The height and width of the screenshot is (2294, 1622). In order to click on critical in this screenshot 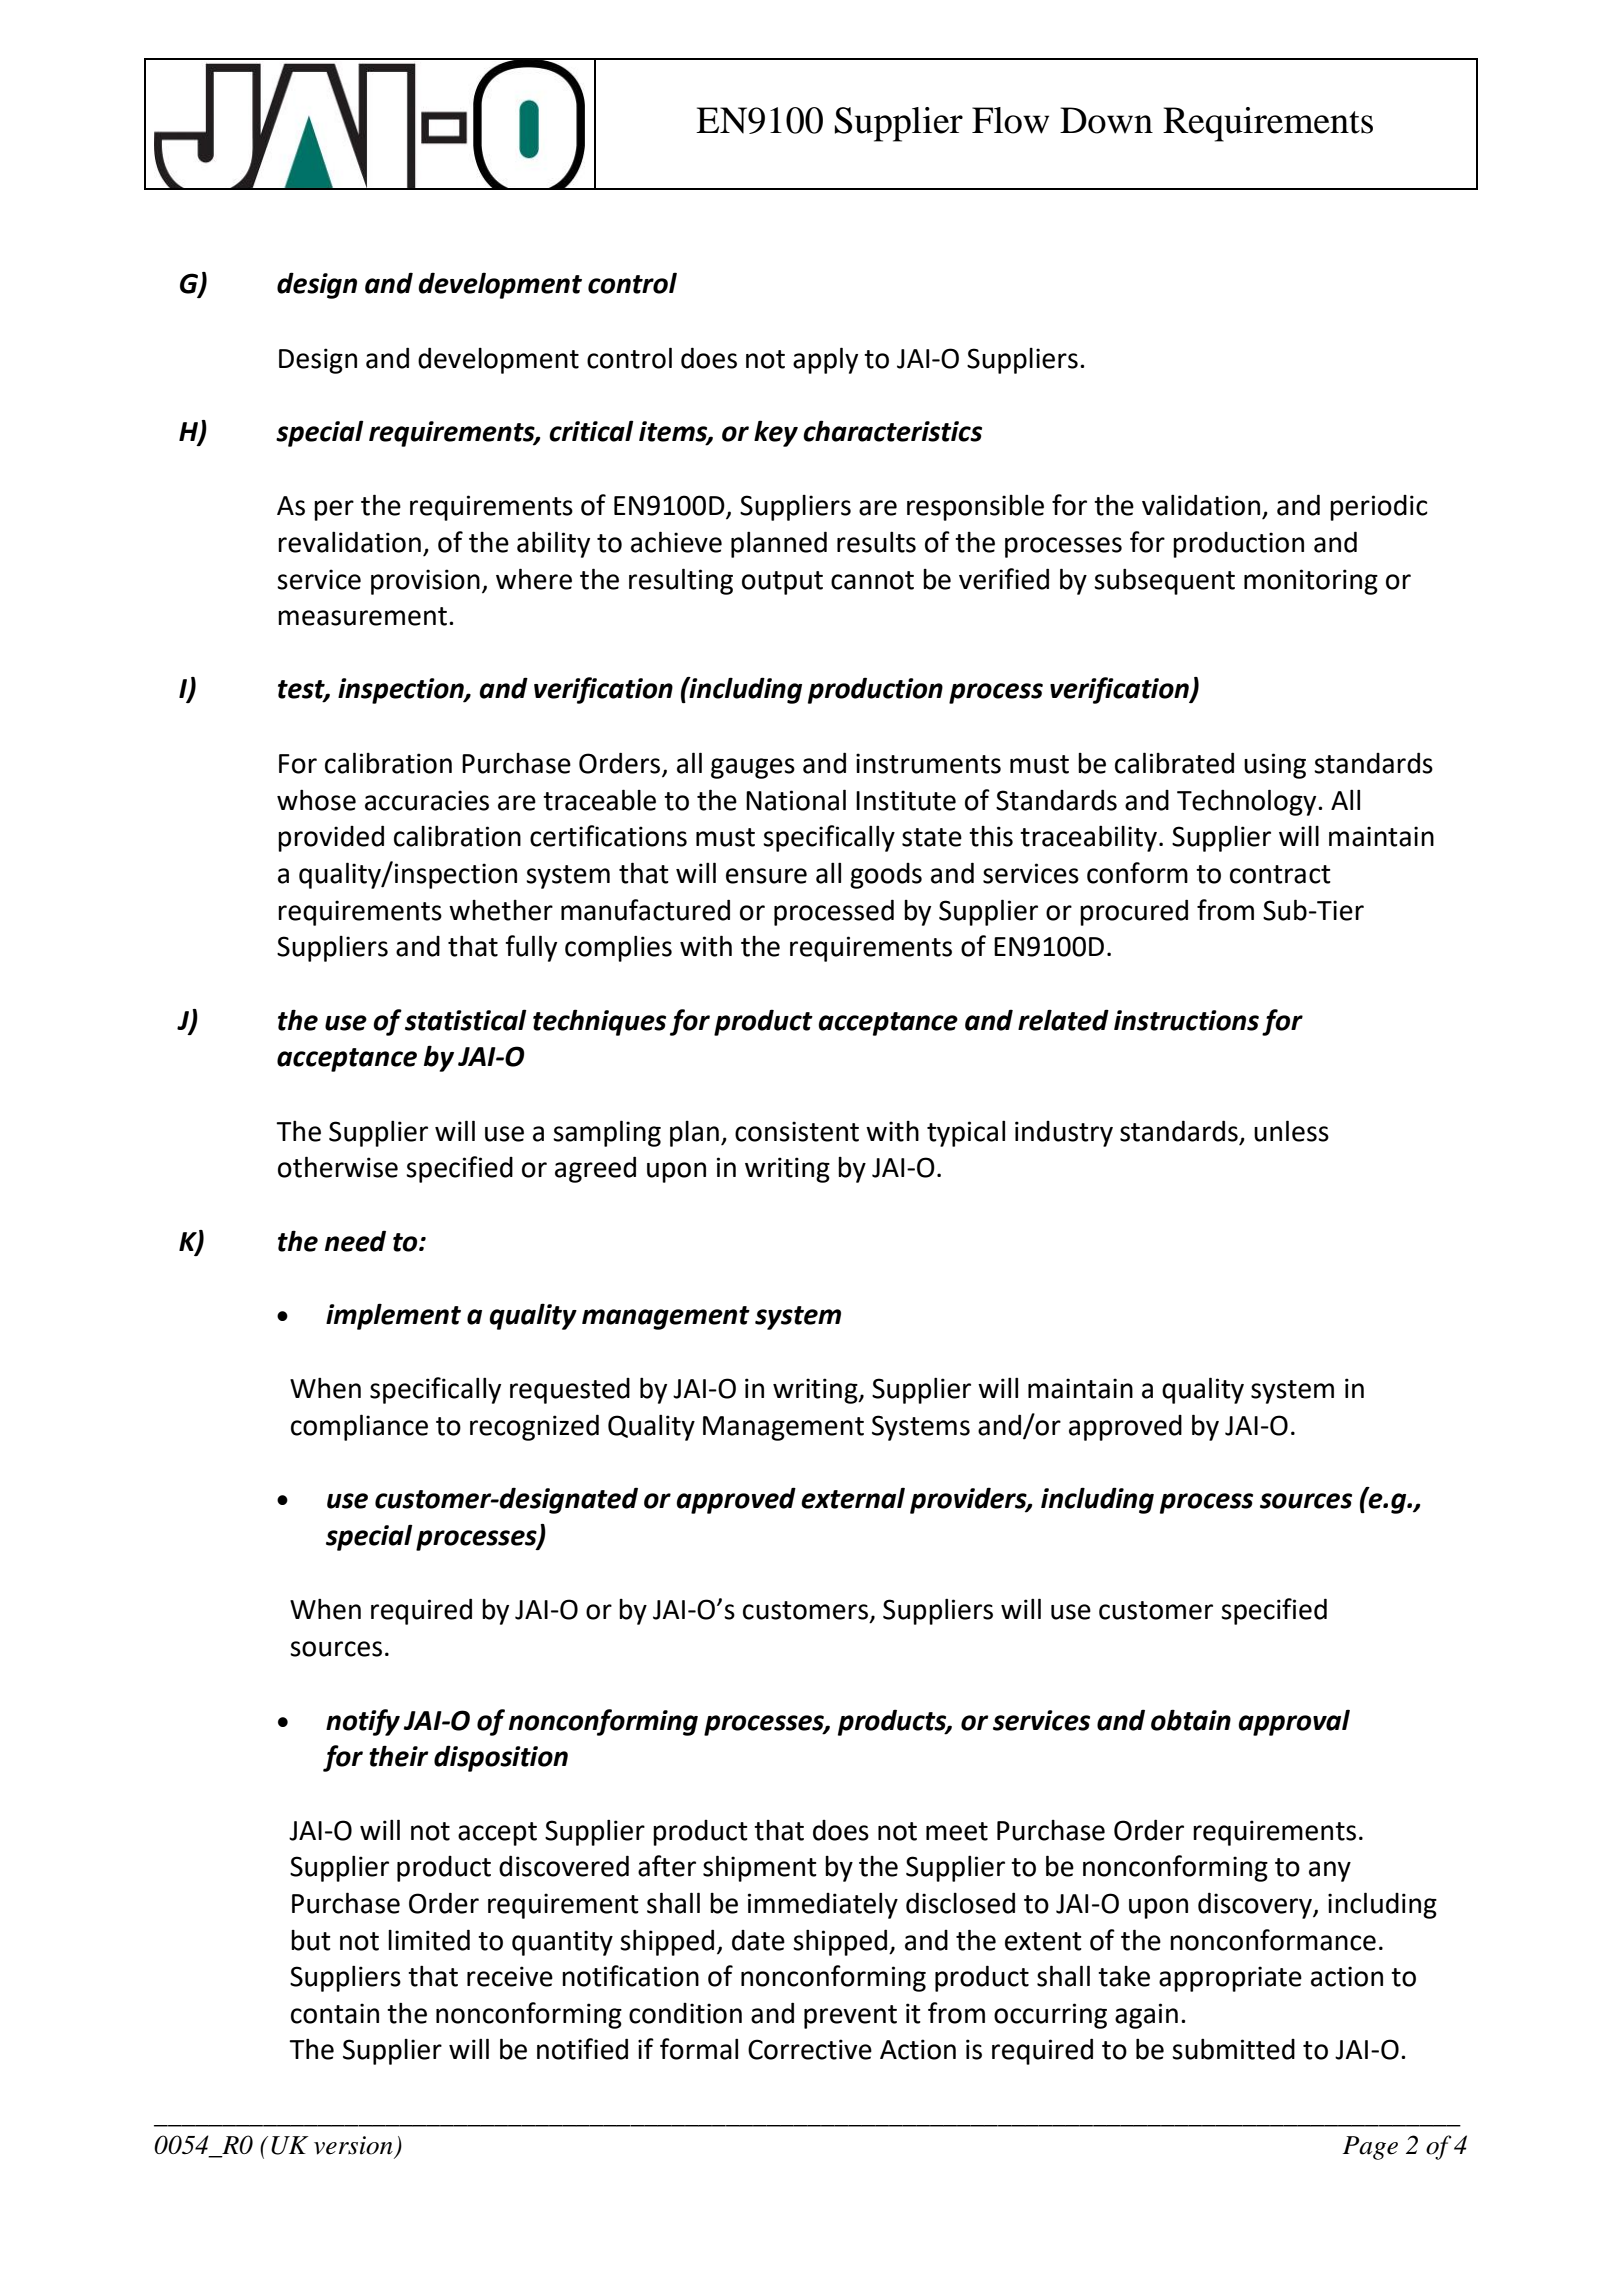, I will do `click(591, 431)`.
